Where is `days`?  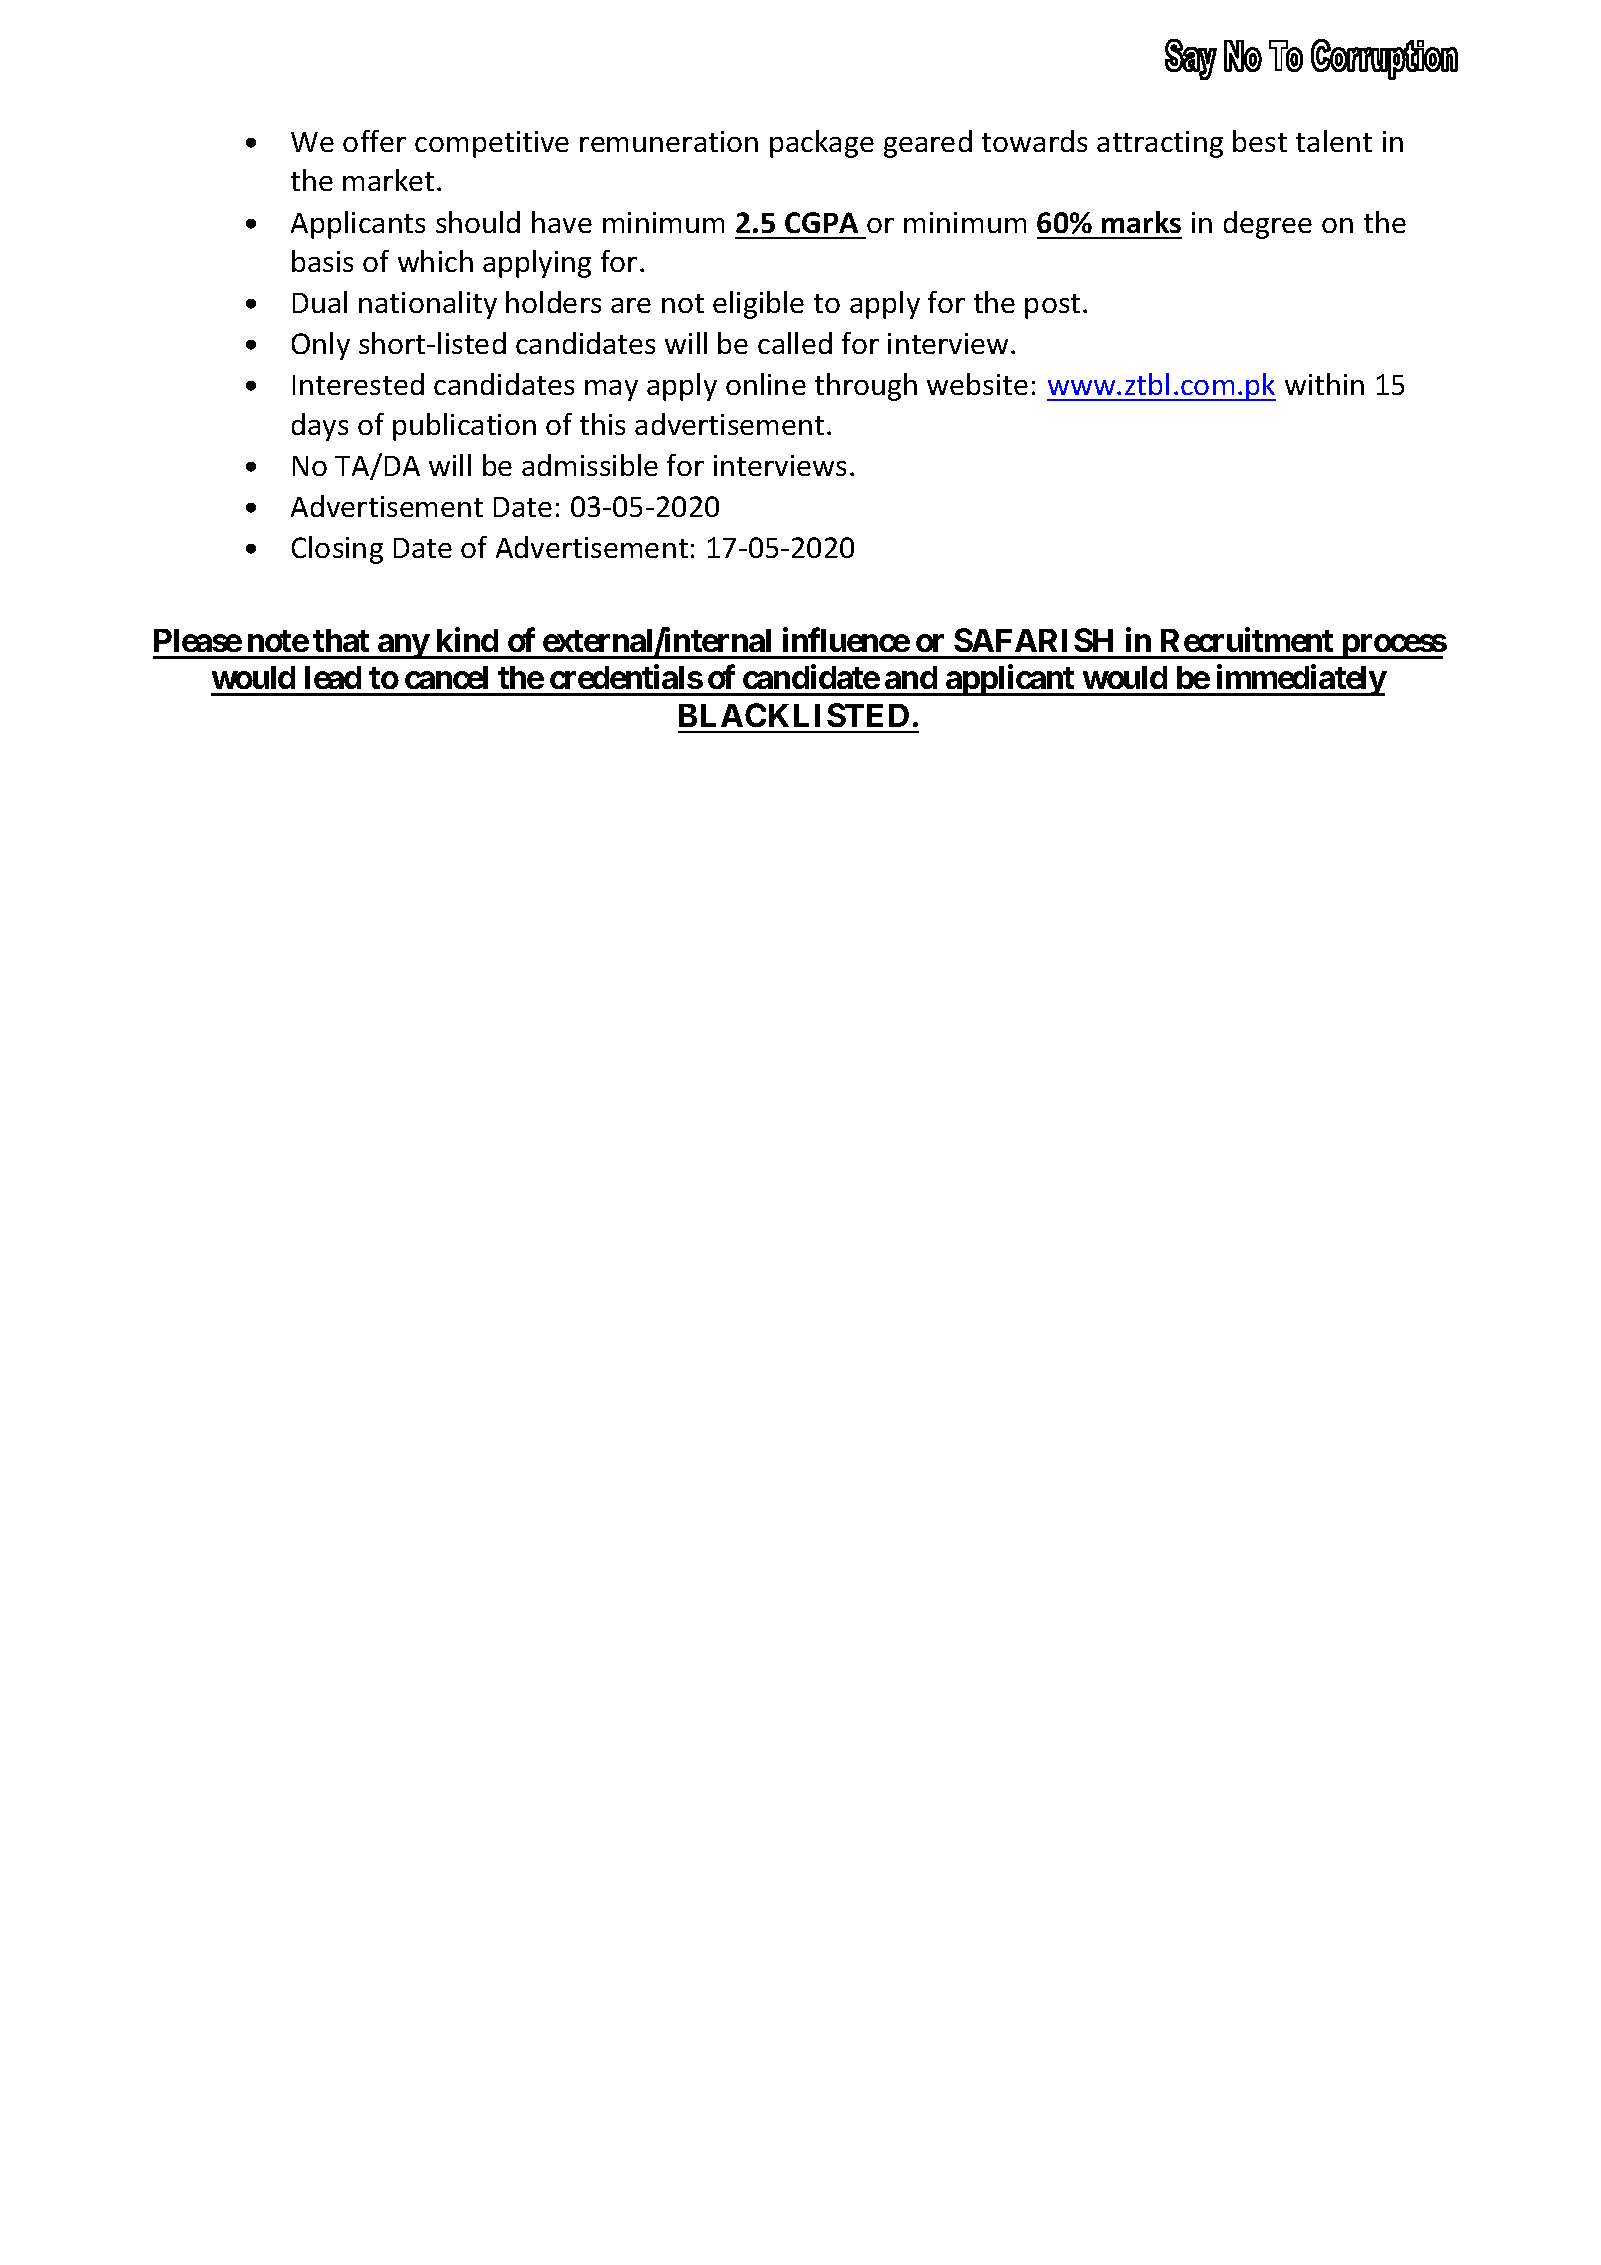
days is located at coordinates (320, 427).
